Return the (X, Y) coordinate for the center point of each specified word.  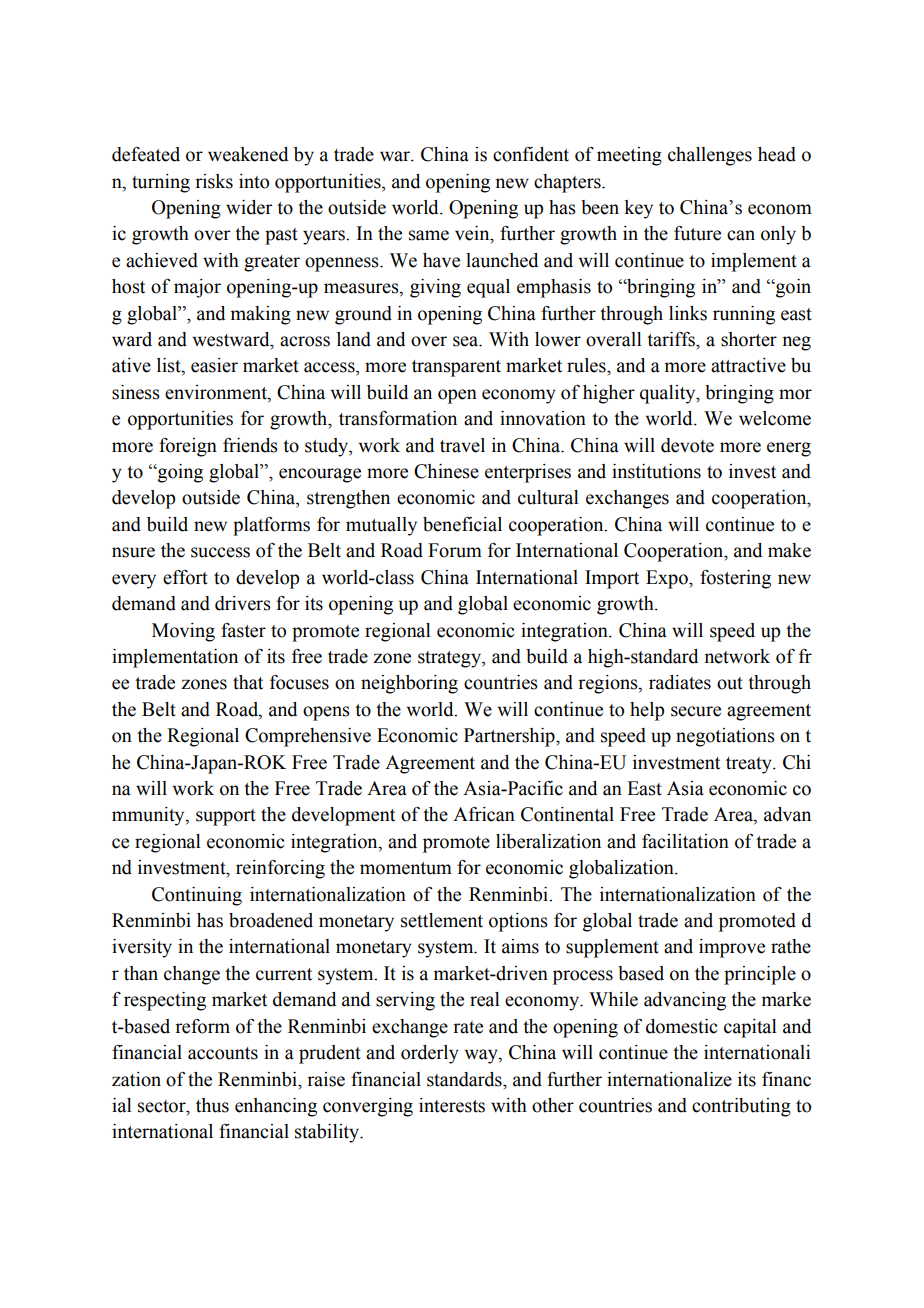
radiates (680, 682)
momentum (406, 868)
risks (214, 181)
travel (462, 445)
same (429, 235)
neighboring (409, 684)
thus (212, 1105)
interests (452, 1105)
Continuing (197, 896)
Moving (183, 632)
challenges (710, 156)
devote (687, 445)
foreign (188, 447)
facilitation (685, 841)
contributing (741, 1107)
